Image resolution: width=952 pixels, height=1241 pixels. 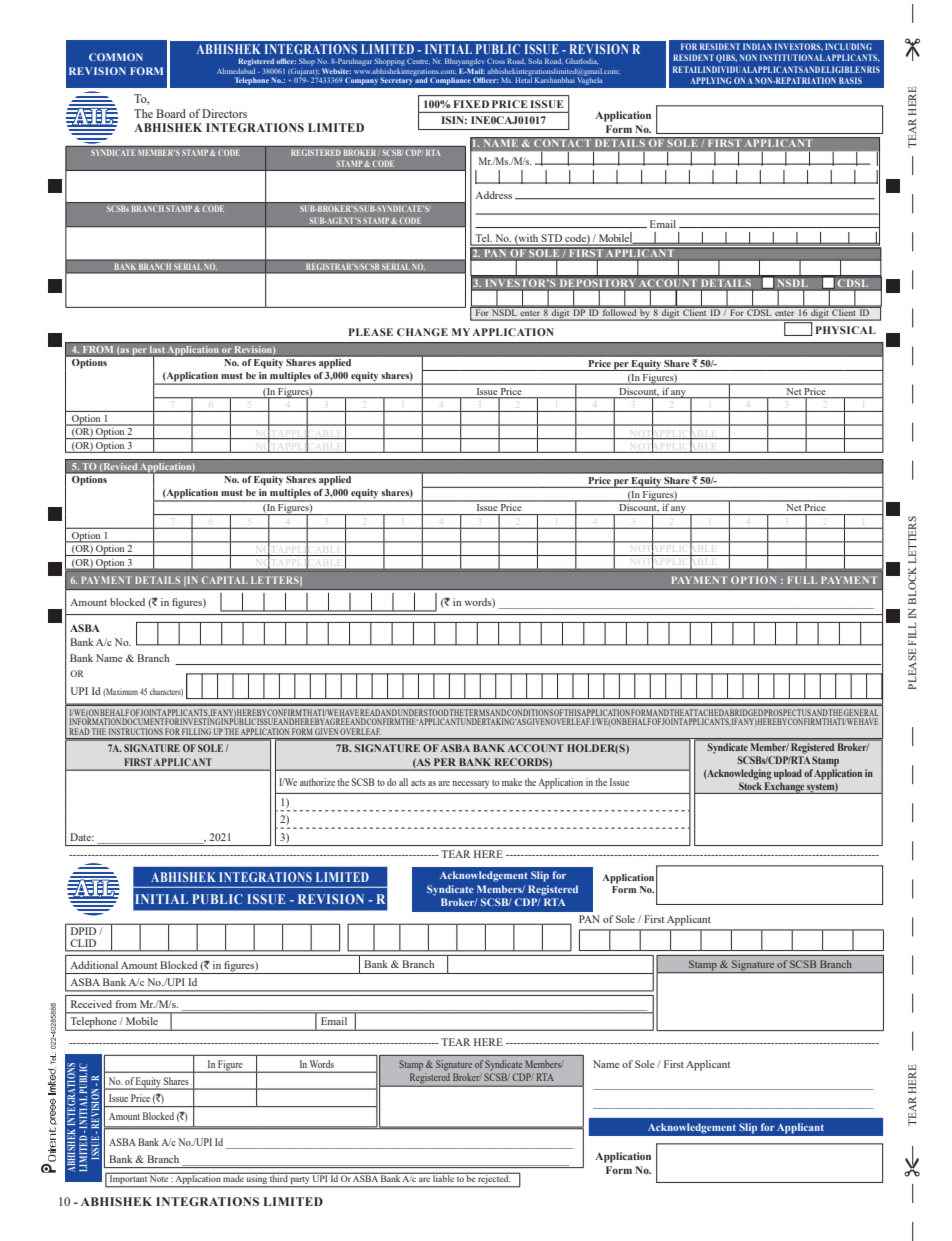 I want to click on necessary, so click(x=470, y=785).
